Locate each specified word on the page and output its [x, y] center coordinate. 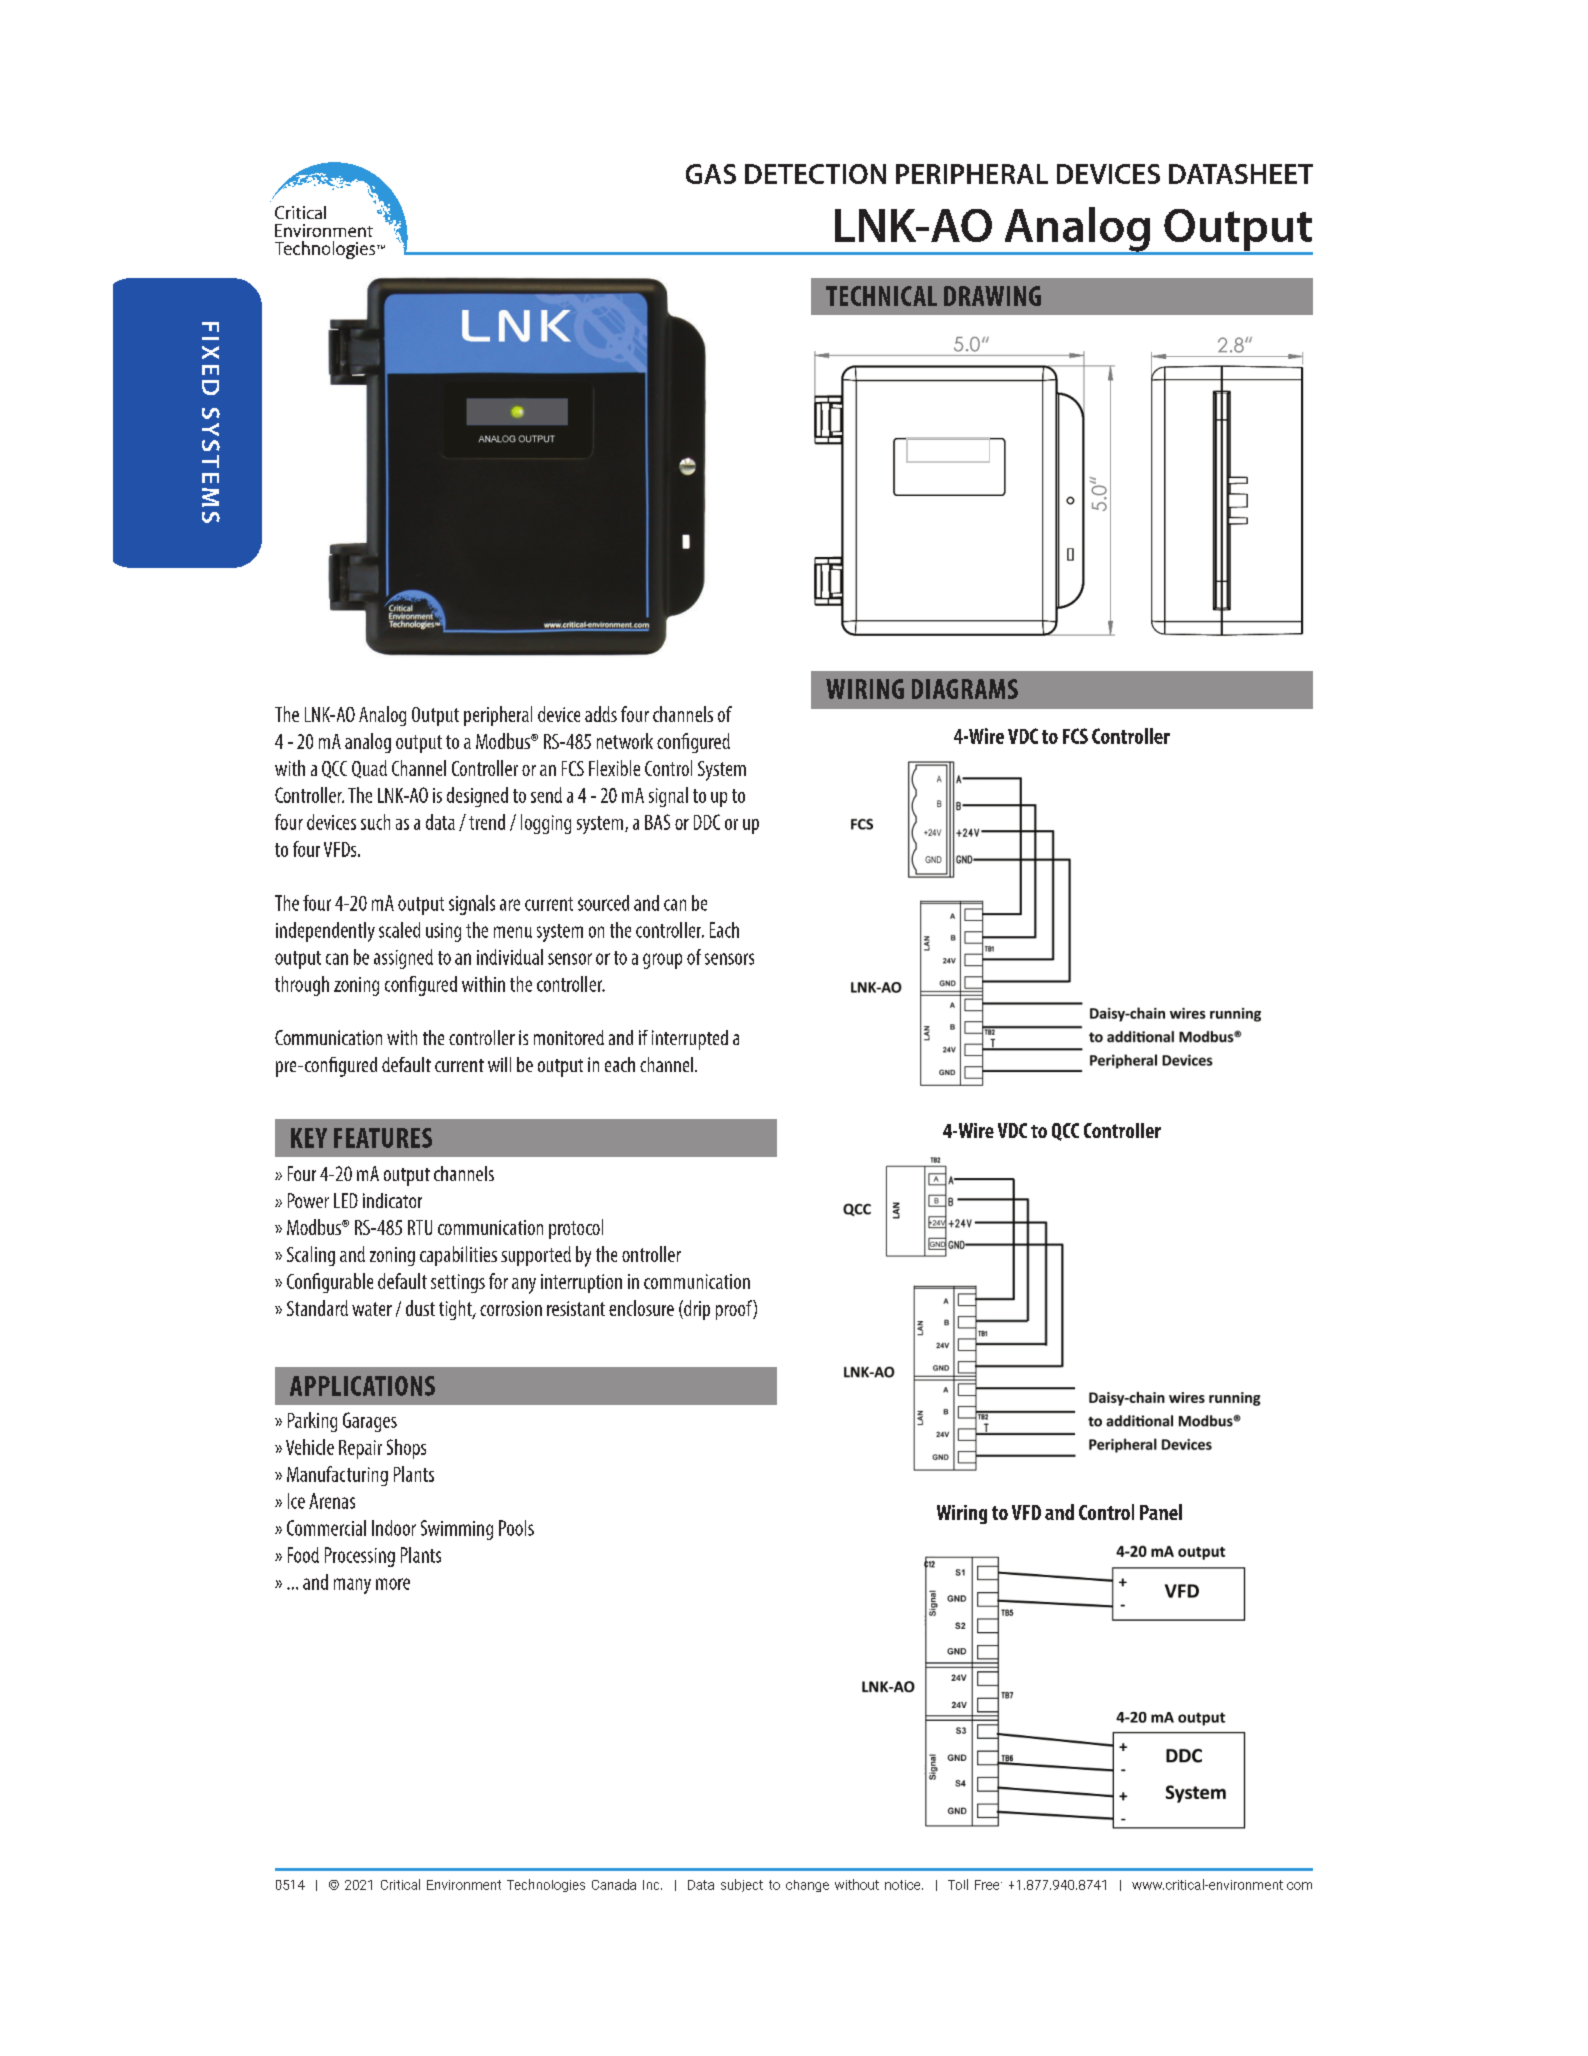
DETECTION [815, 174]
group [662, 961]
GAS [711, 174]
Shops [406, 1449]
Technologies [546, 1885]
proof [735, 1310]
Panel [1161, 1512]
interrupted [690, 1040]
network [625, 741]
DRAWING [992, 296]
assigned [403, 959]
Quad [369, 769]
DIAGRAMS [965, 689]
